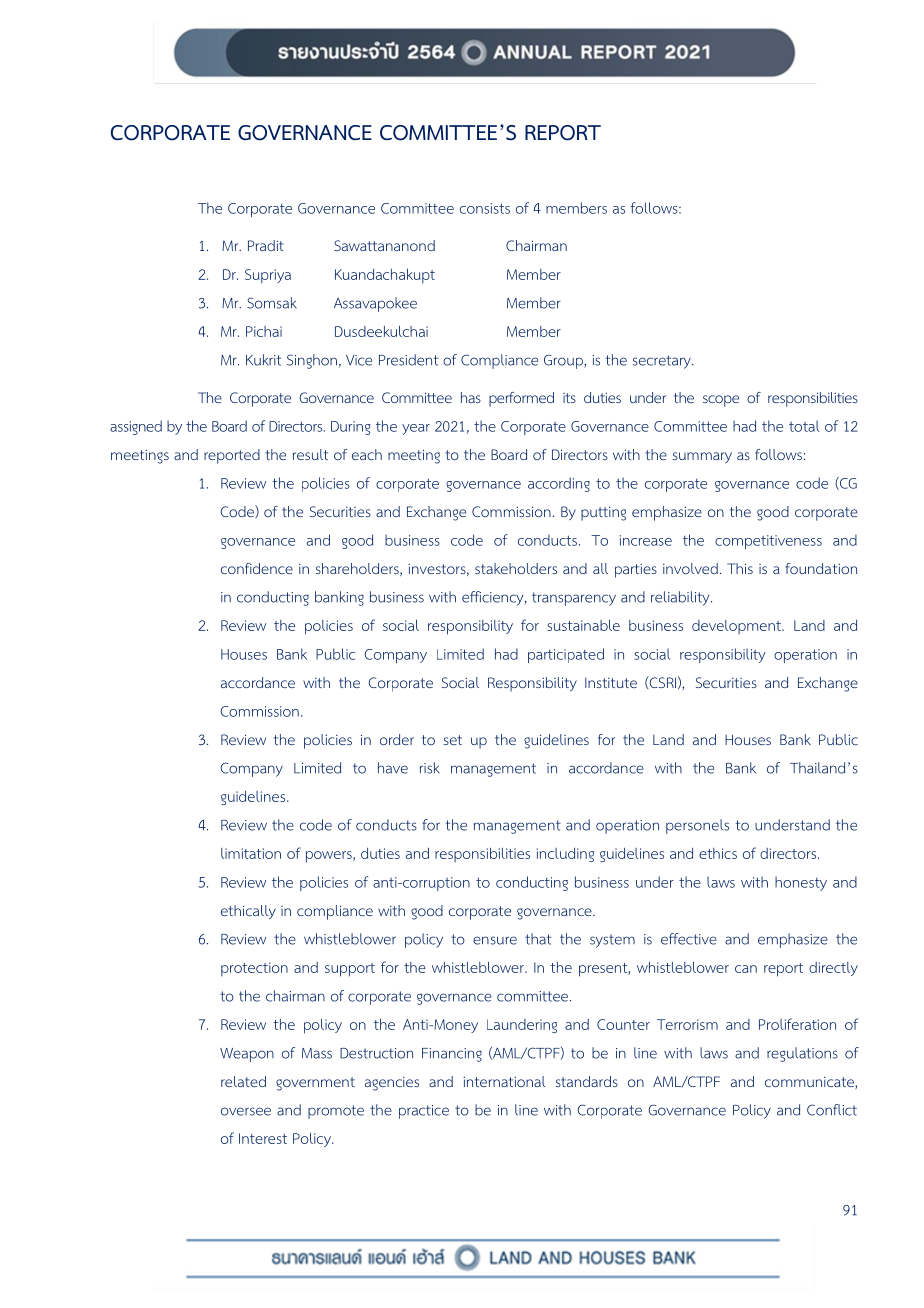 The width and height of the page is (924, 1308). I want to click on ethically, so click(248, 912).
